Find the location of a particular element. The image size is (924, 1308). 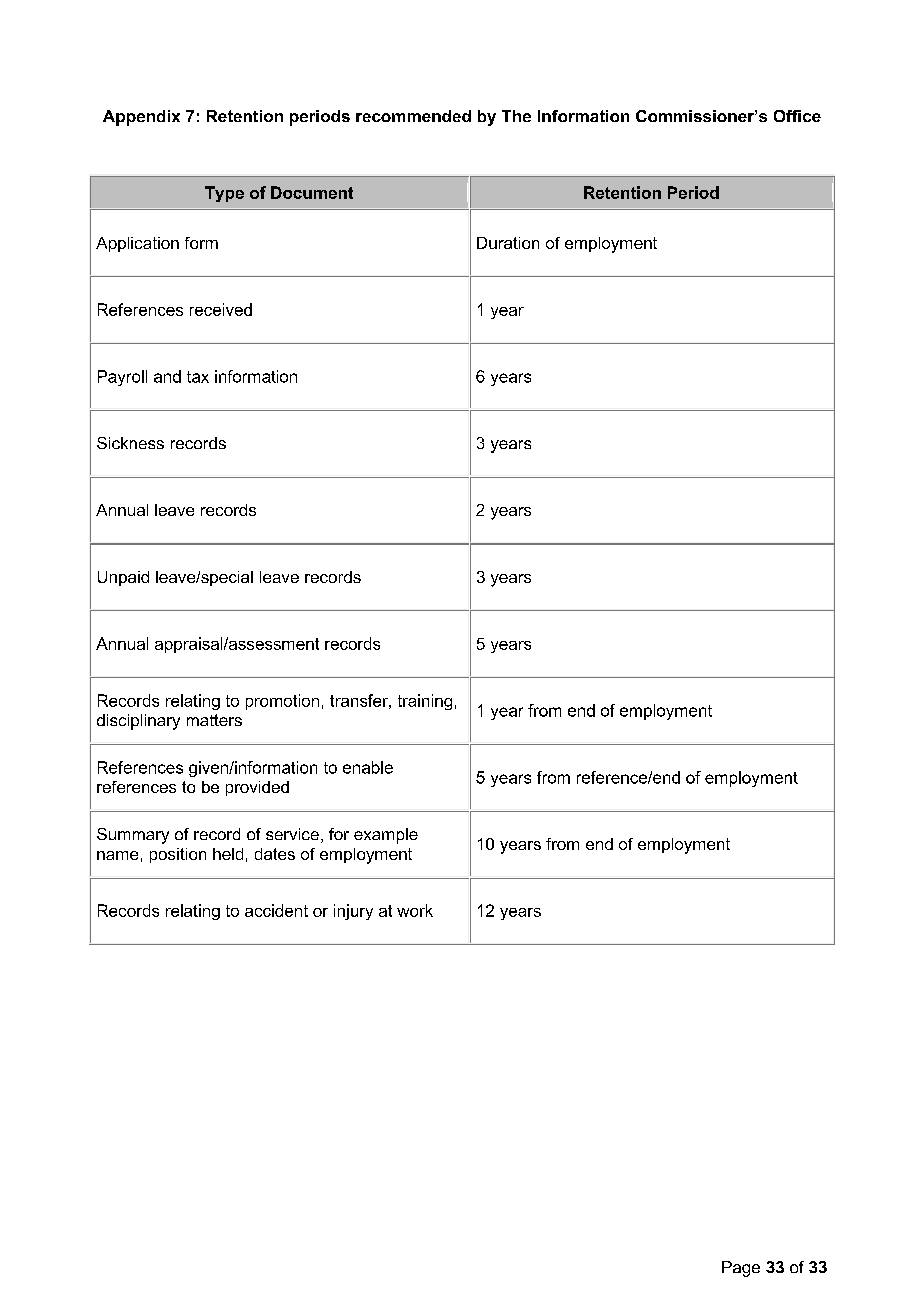

matters is located at coordinates (214, 720).
